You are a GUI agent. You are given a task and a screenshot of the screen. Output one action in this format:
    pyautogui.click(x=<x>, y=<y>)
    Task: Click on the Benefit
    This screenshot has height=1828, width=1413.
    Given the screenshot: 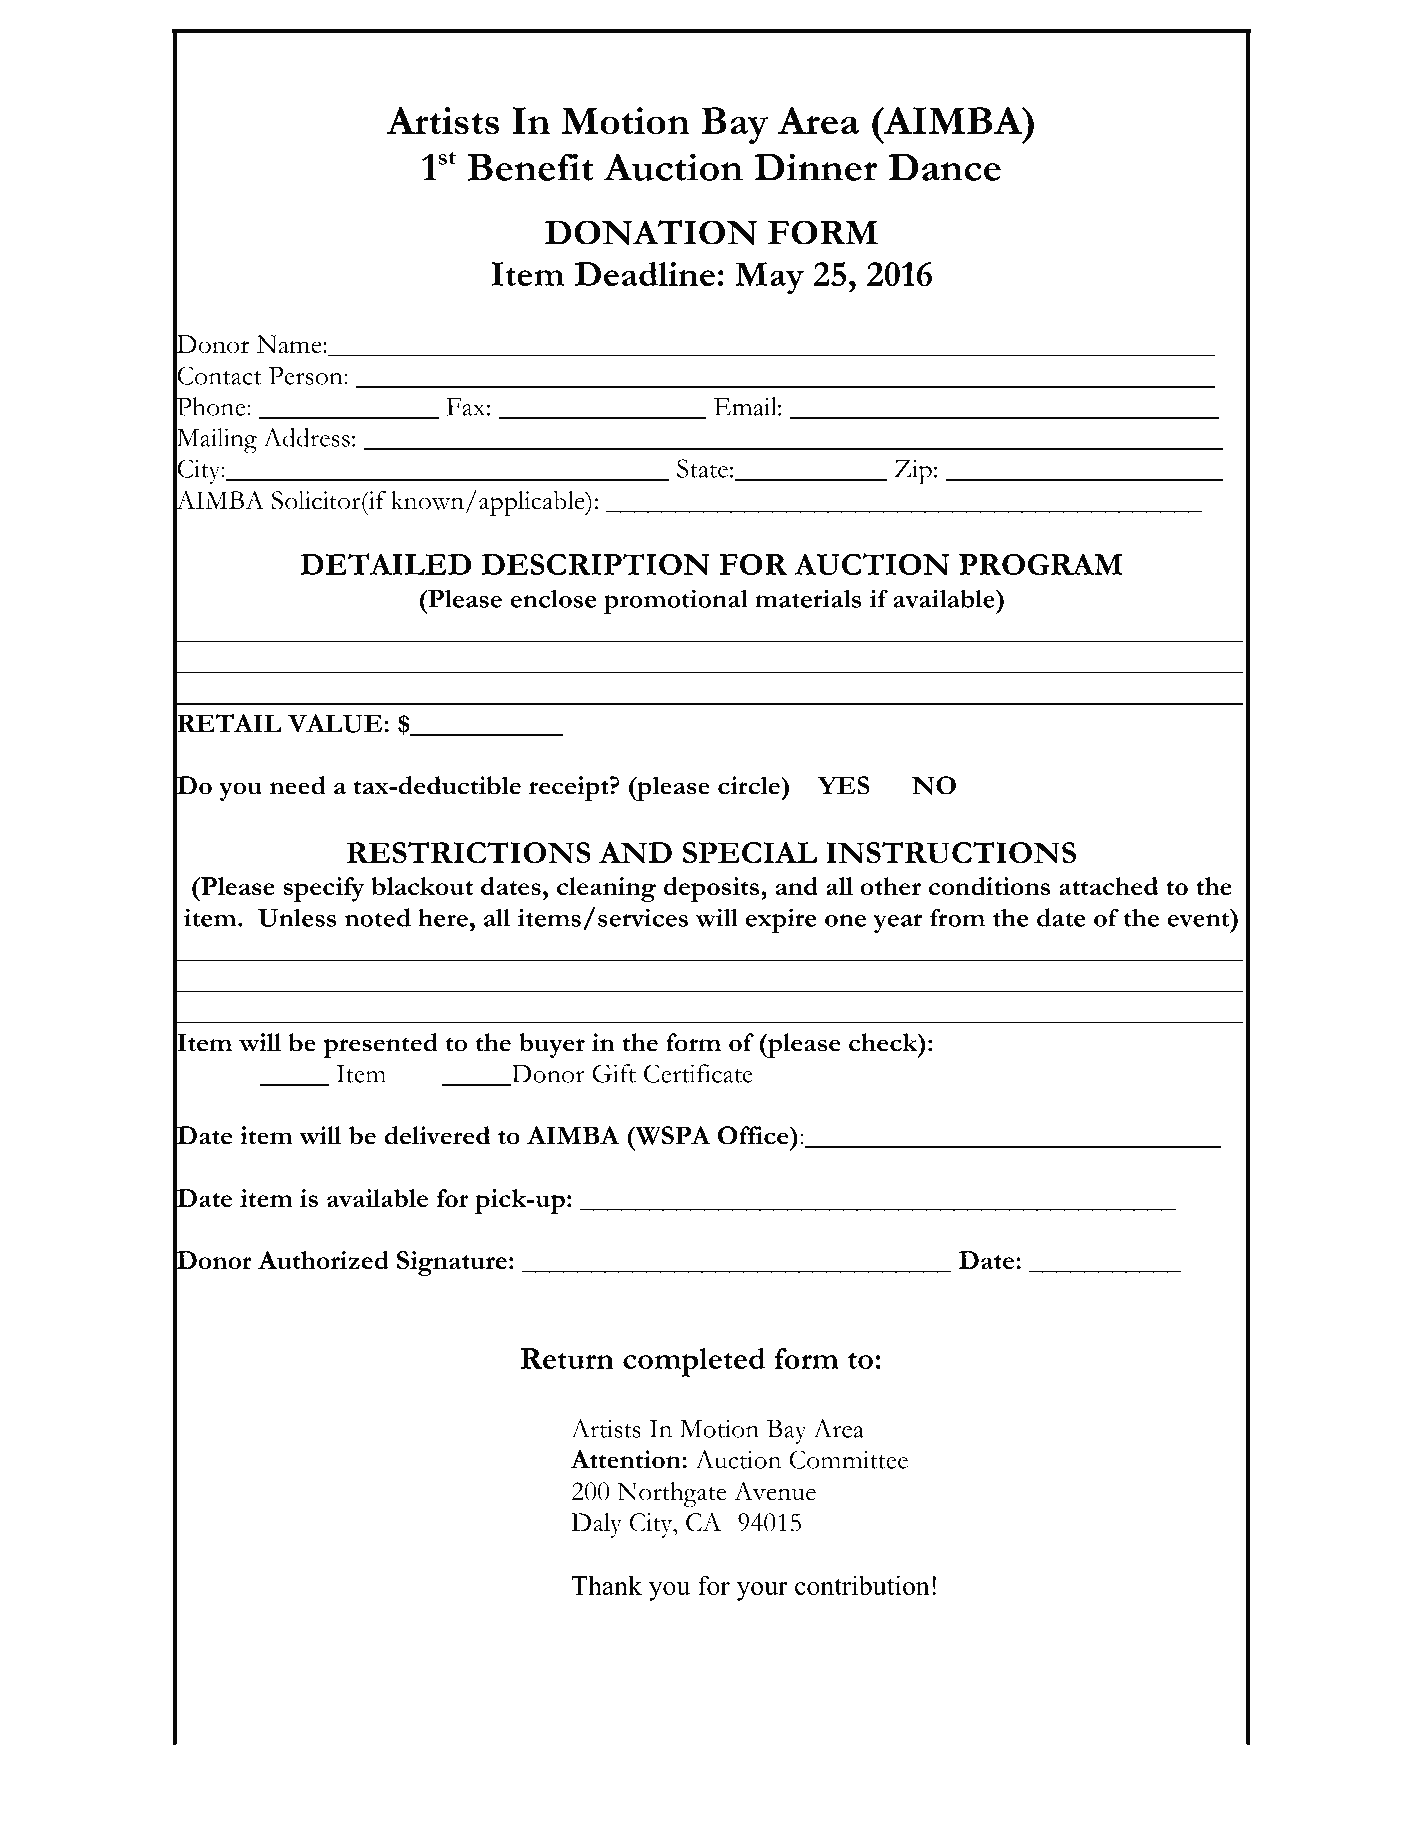 What is the action you would take?
    pyautogui.click(x=530, y=167)
